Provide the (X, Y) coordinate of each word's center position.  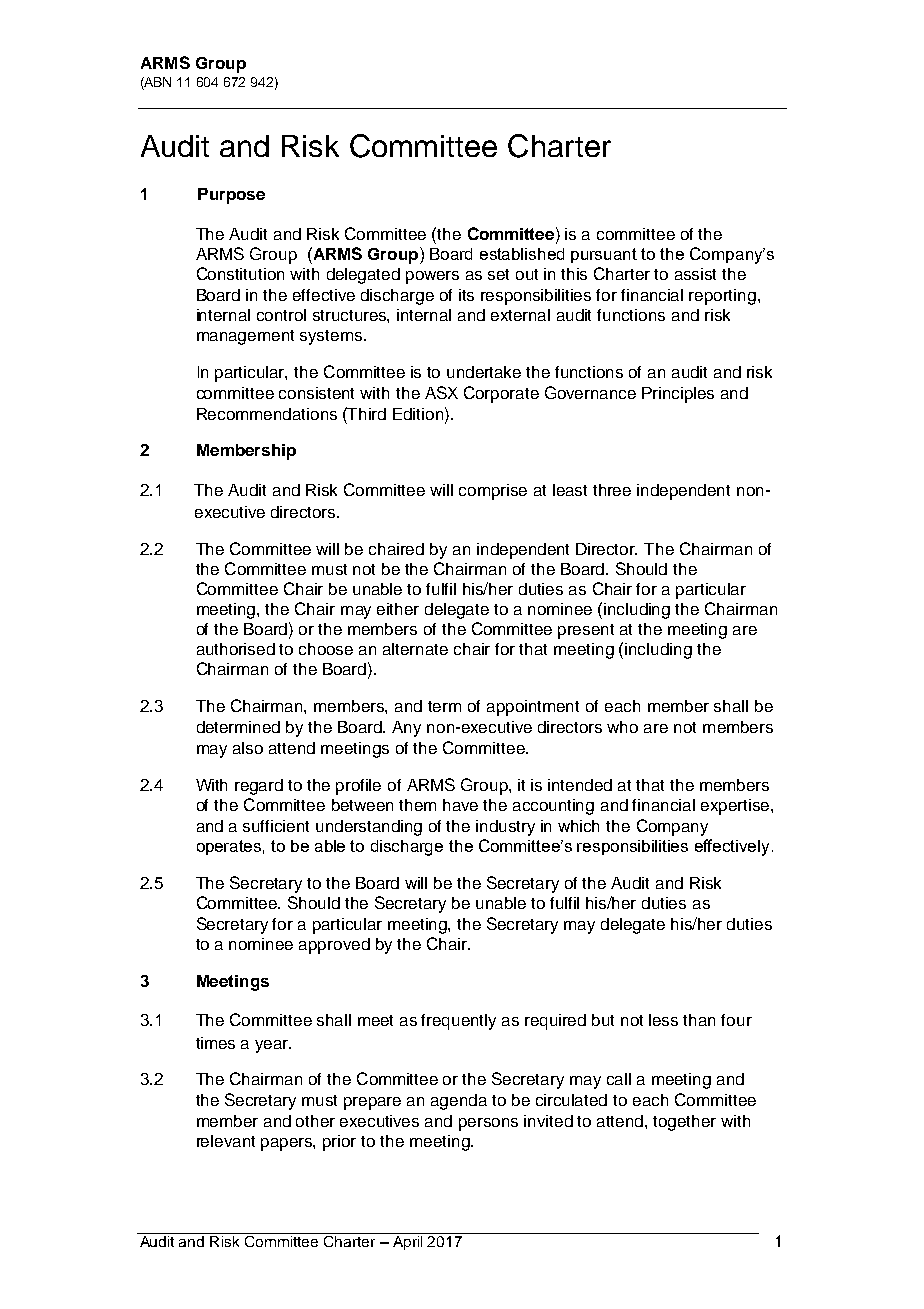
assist (695, 274)
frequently (458, 1022)
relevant (226, 1141)
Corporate (501, 394)
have (460, 805)
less (663, 1020)
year (273, 1046)
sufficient (276, 826)
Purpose (231, 196)
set (498, 274)
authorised (236, 649)
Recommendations (267, 414)
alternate (415, 649)
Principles (678, 395)
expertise (736, 807)
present (586, 631)
